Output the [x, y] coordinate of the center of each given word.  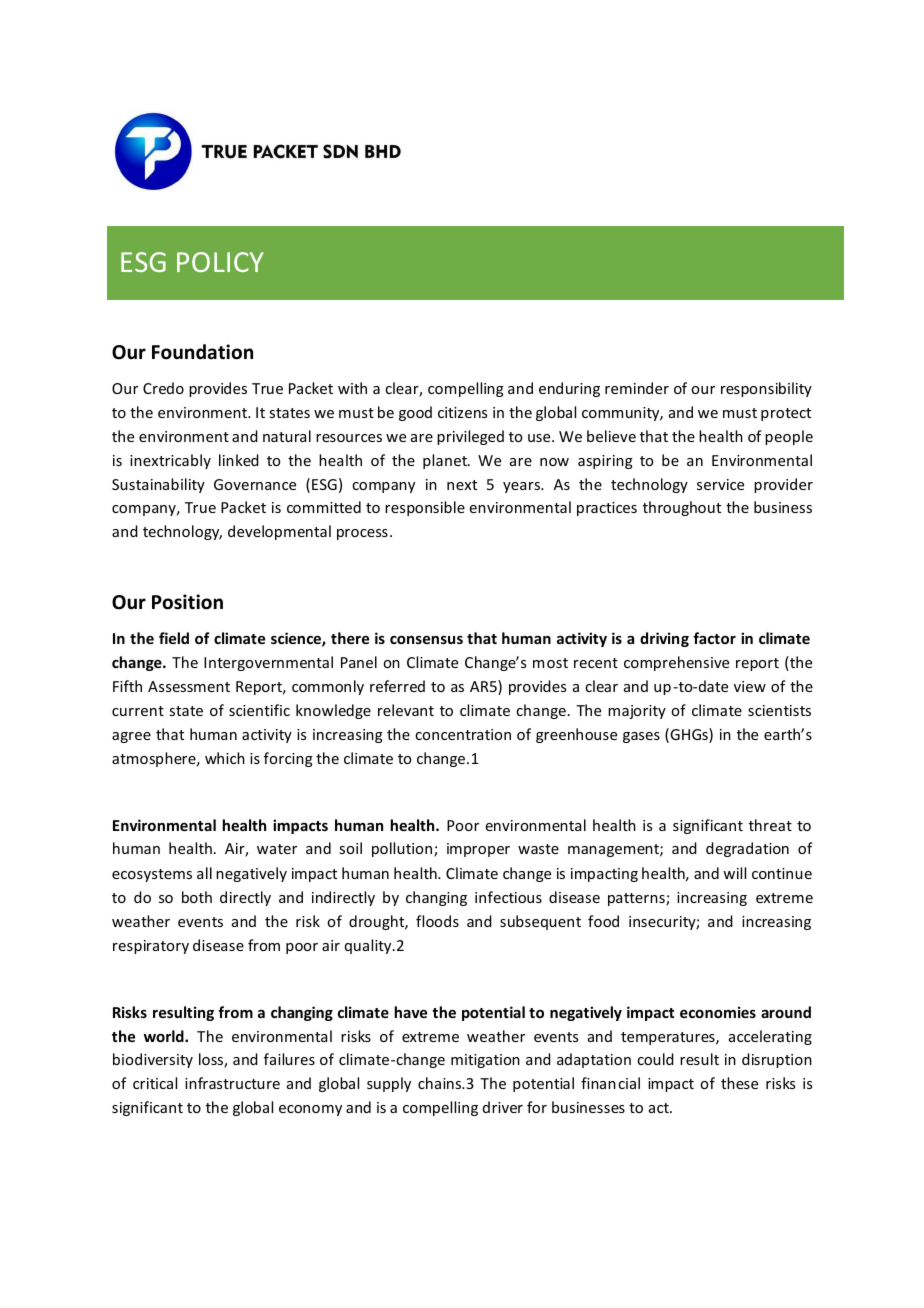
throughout [682, 508]
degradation [747, 849]
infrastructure [232, 1083]
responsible [425, 508]
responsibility [766, 389]
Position [187, 602]
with [352, 388]
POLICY [220, 262]
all [204, 873]
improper [478, 850]
